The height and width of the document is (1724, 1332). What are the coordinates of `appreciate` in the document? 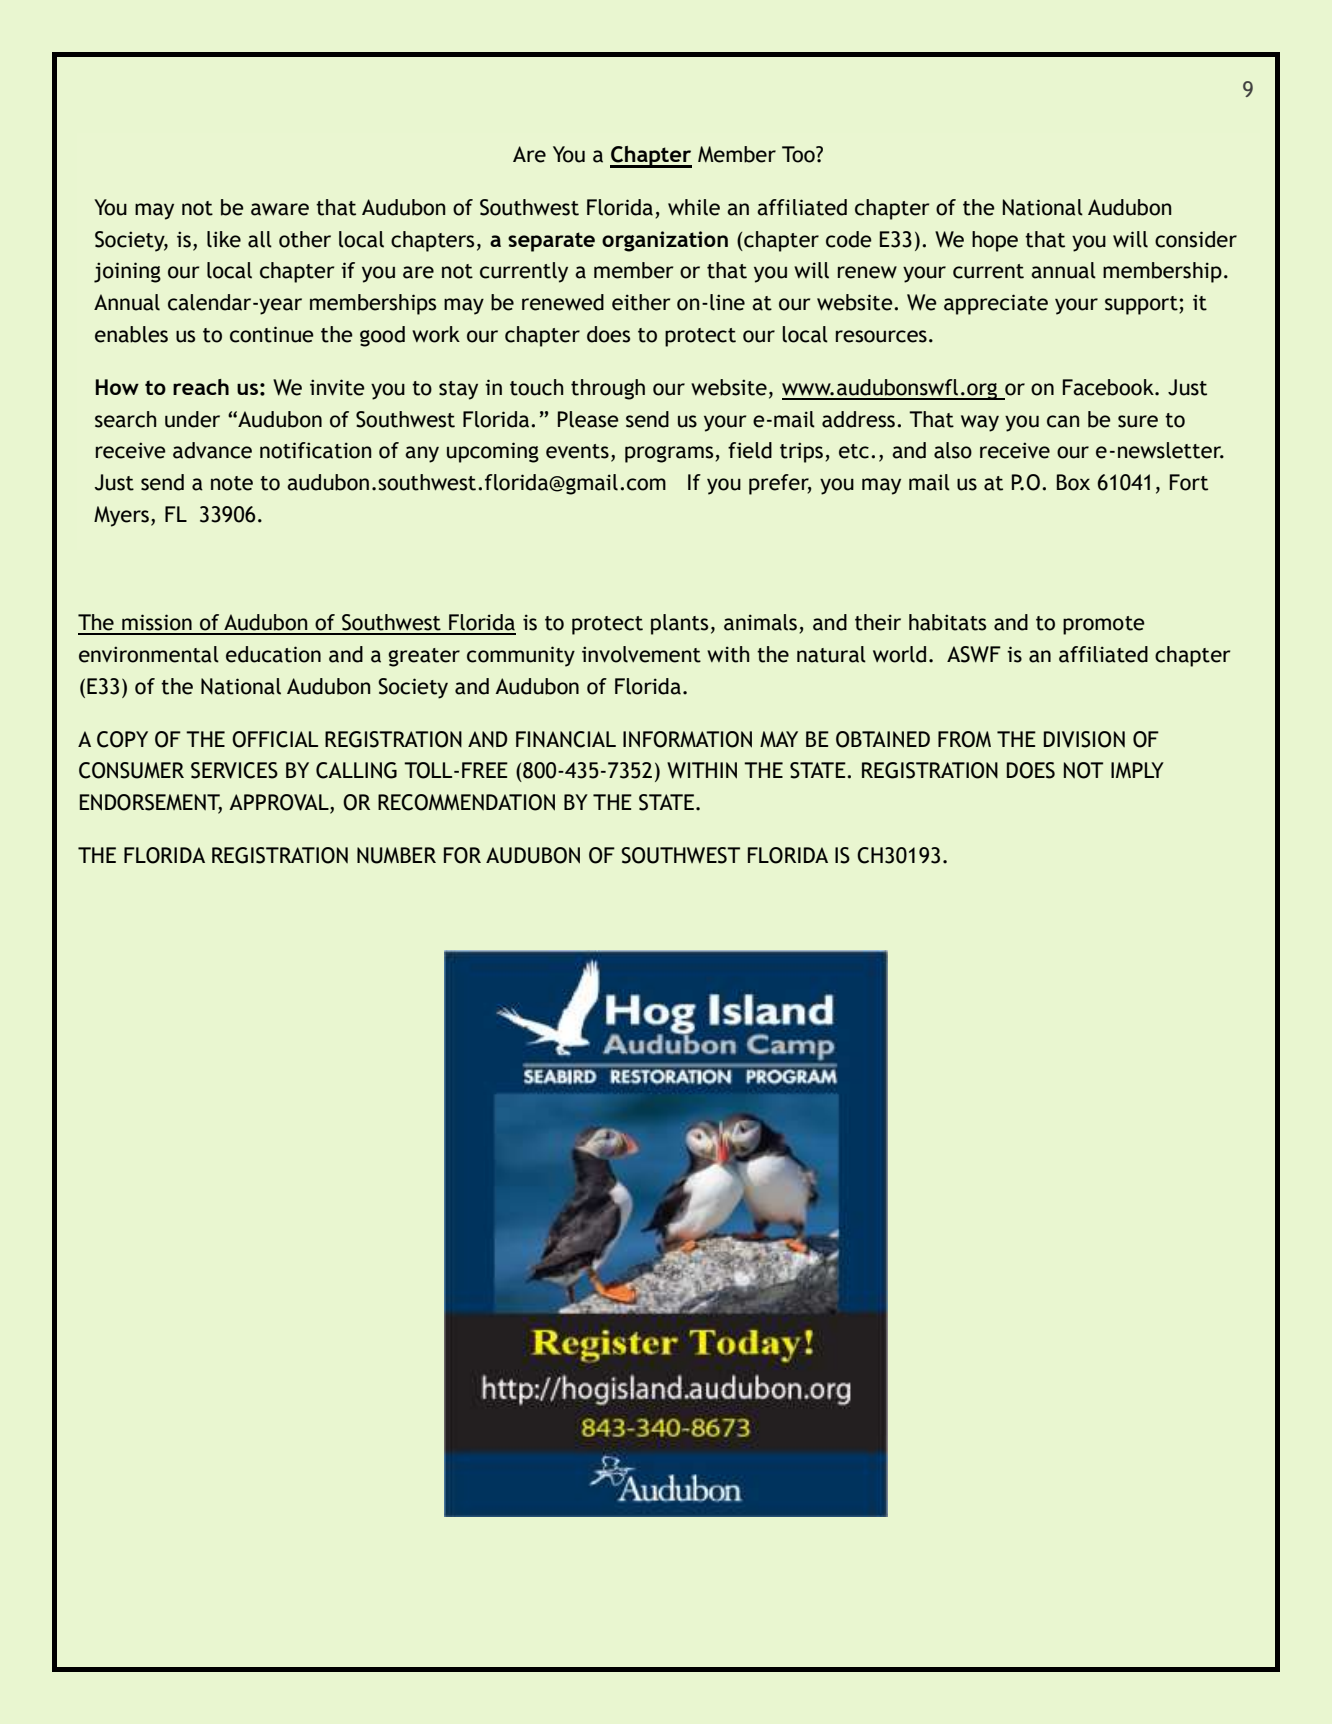 It's located at (996, 304).
